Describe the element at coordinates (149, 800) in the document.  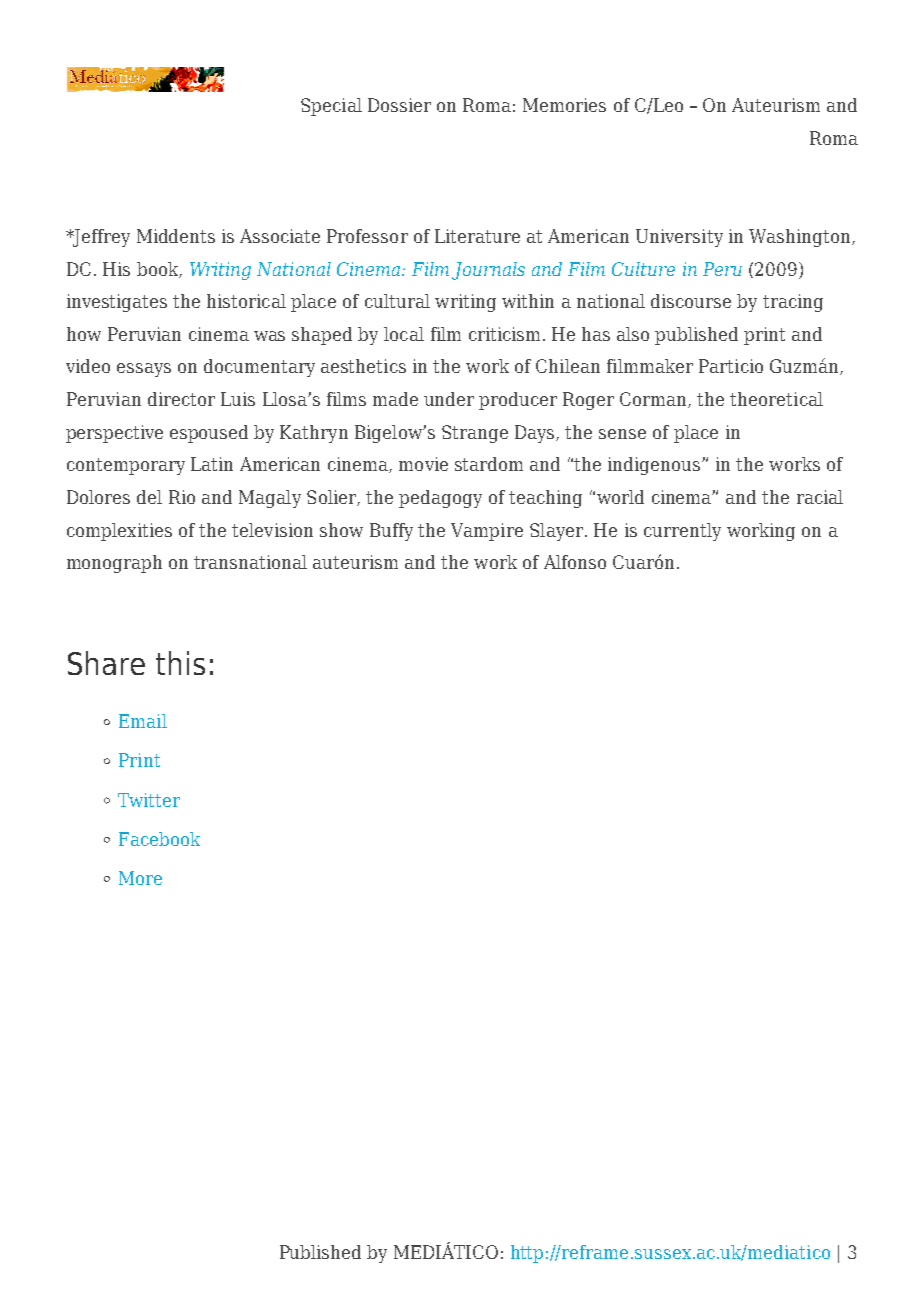
I see `Twitter` at that location.
